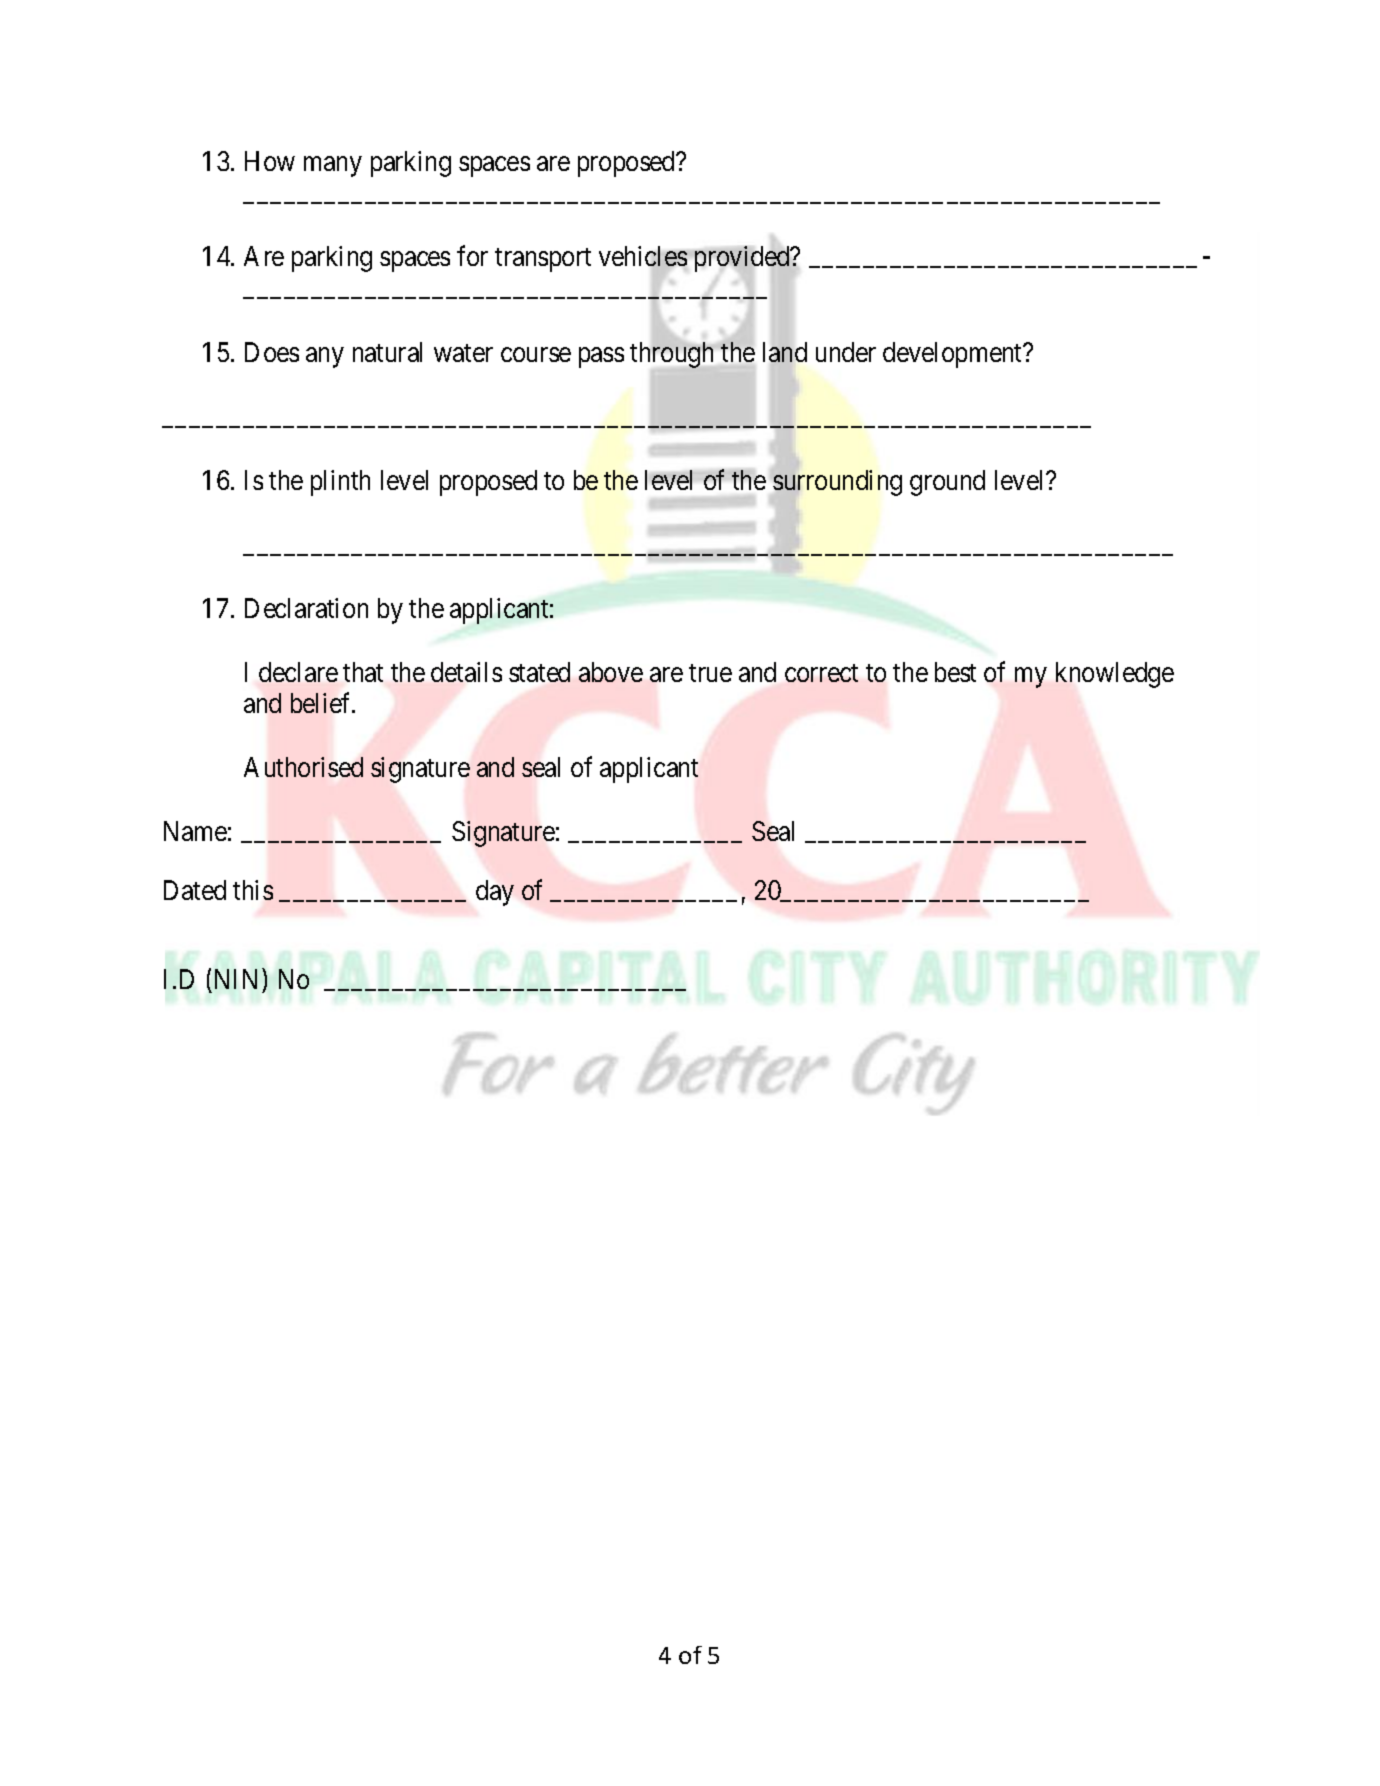 Image resolution: width=1380 pixels, height=1786 pixels. What do you see at coordinates (333, 166) in the screenshot?
I see `many` at bounding box center [333, 166].
